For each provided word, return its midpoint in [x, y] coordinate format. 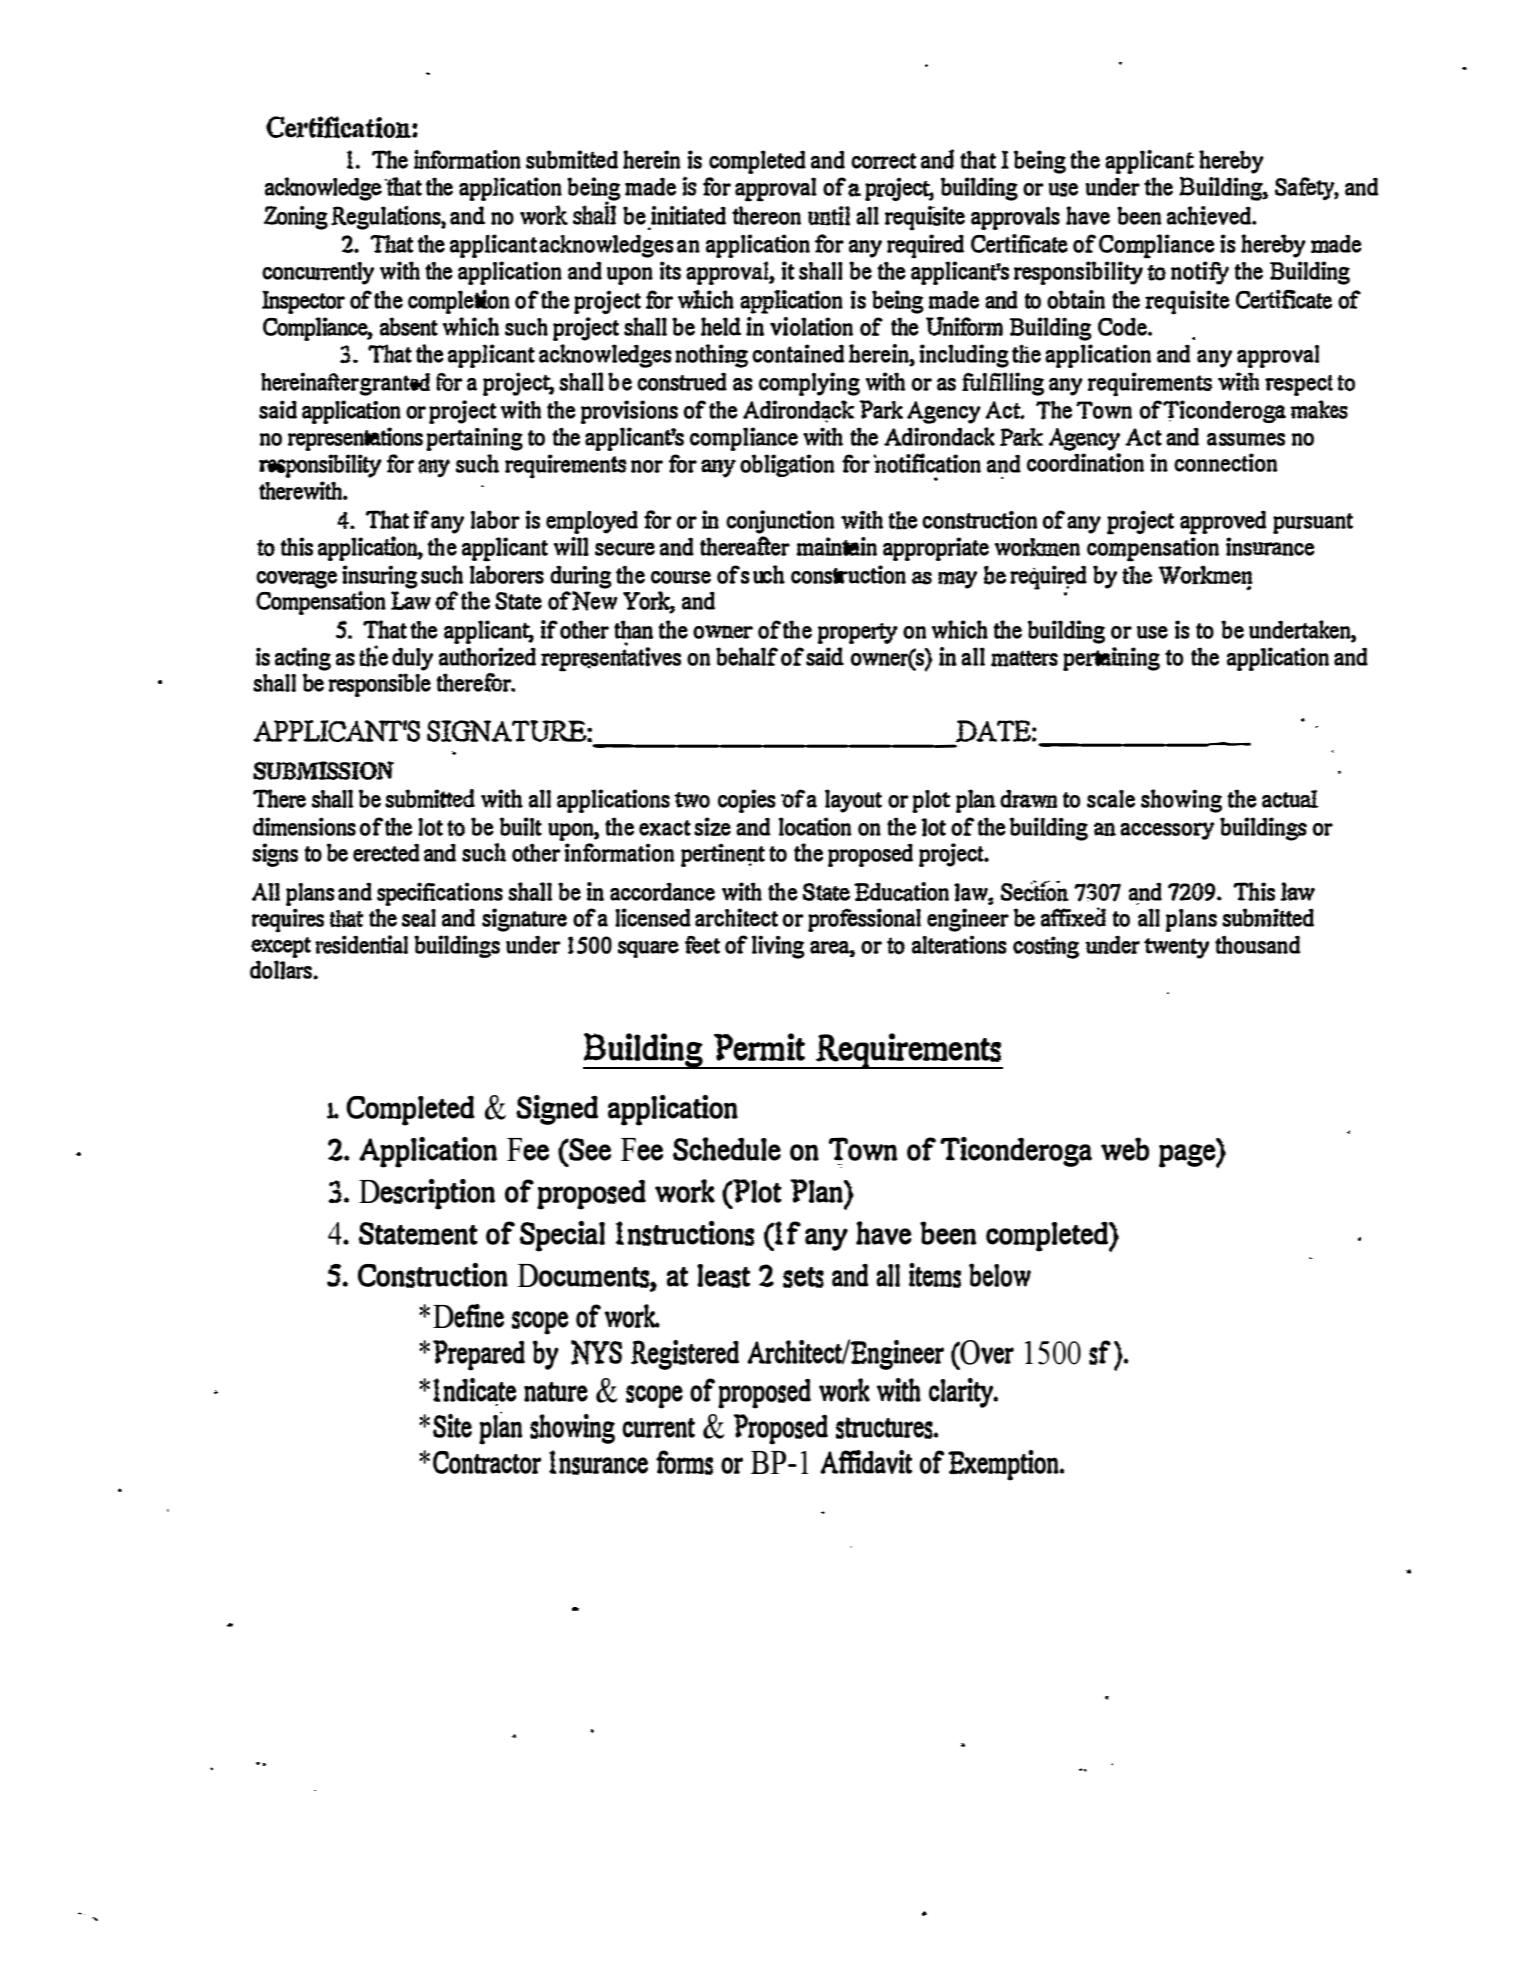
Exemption [1004, 1465]
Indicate [474, 1391]
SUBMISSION [323, 770]
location [815, 826]
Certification [339, 127]
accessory [1167, 831]
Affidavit [866, 1462]
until [829, 216]
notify [1200, 273]
